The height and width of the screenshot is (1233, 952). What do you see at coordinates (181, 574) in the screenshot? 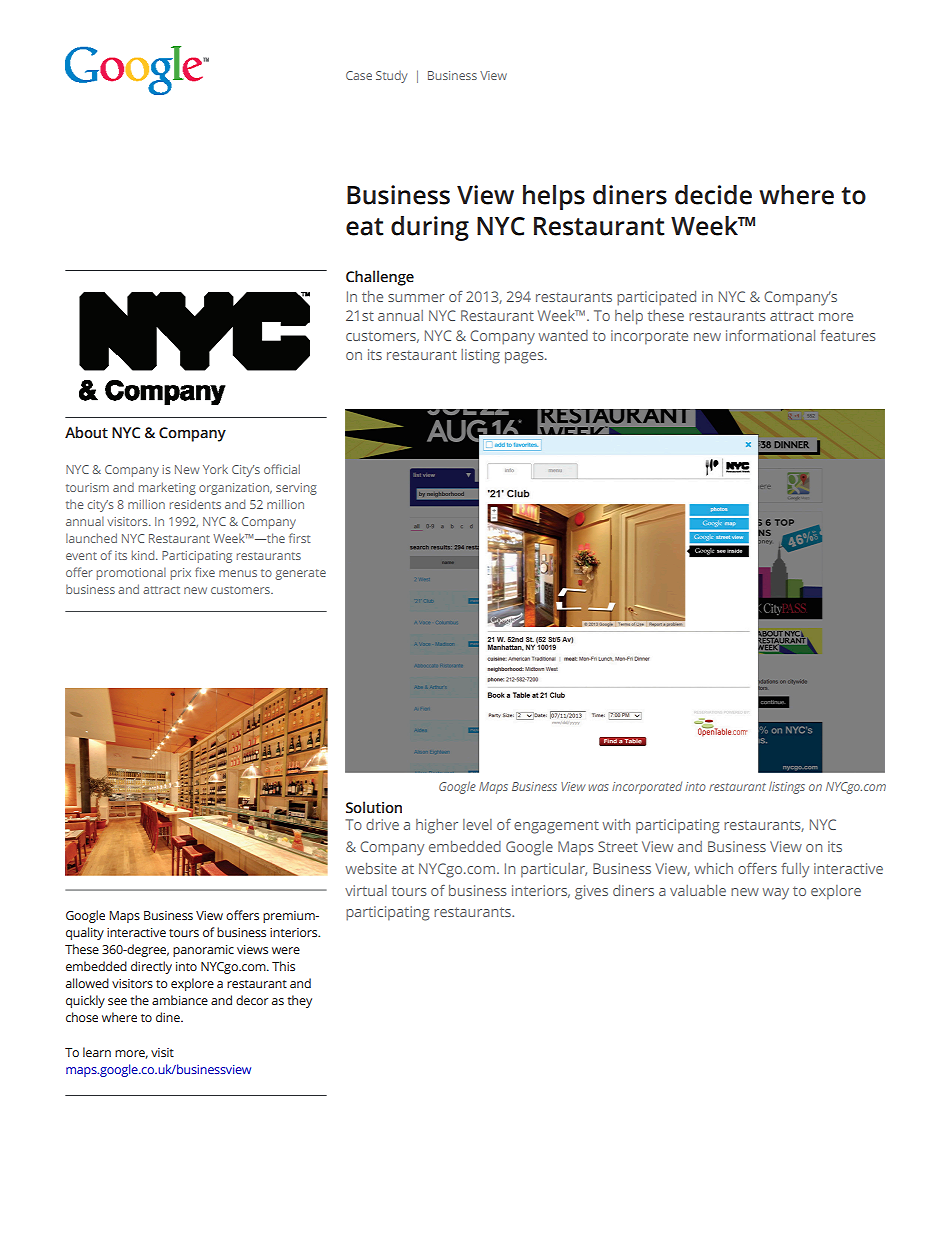
I see `prix` at bounding box center [181, 574].
